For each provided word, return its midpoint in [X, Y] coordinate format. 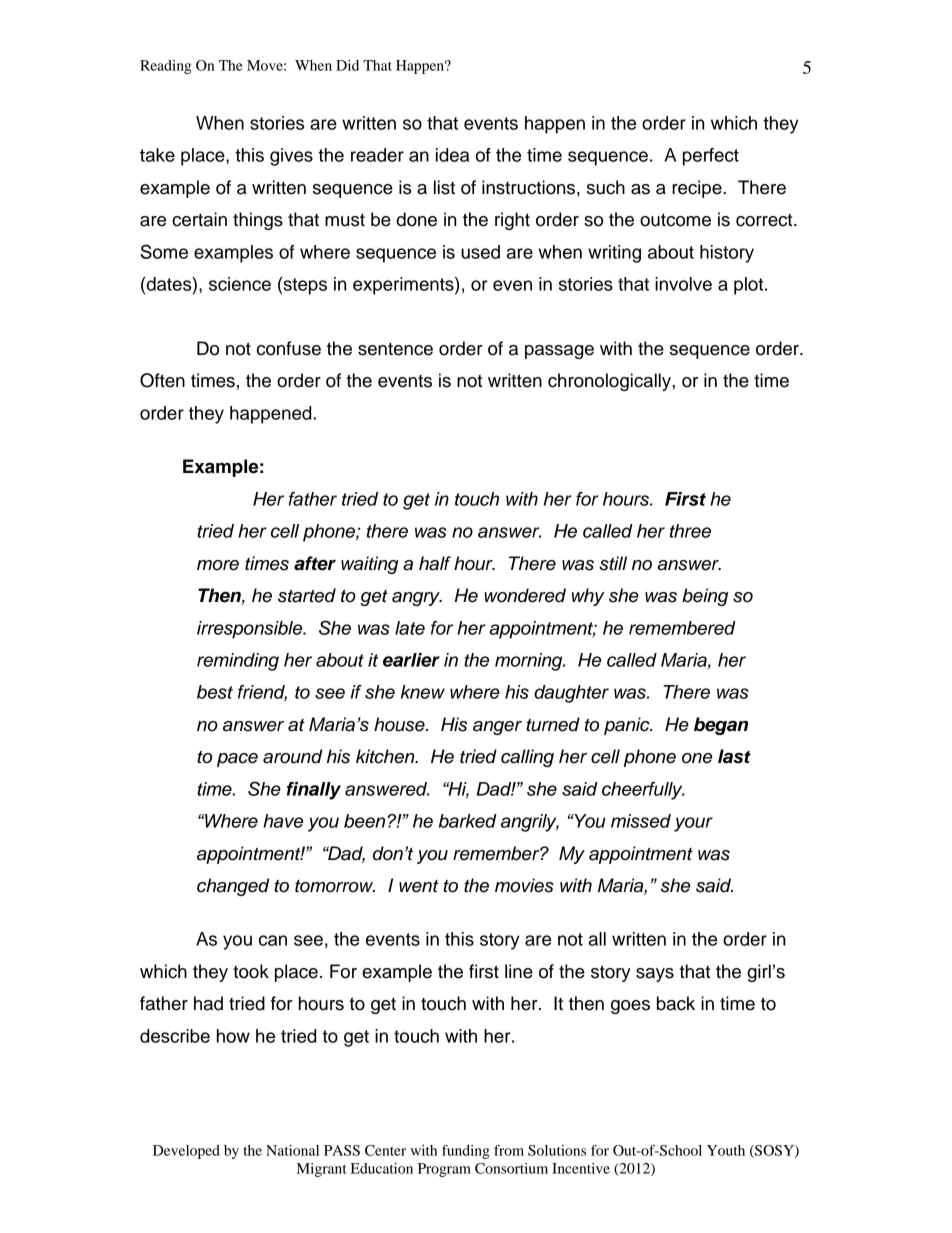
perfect [711, 157]
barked [468, 821]
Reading [165, 67]
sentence [395, 349]
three [690, 531]
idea [452, 155]
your [693, 824]
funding [466, 1152]
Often [162, 380]
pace [237, 760]
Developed [186, 1152]
